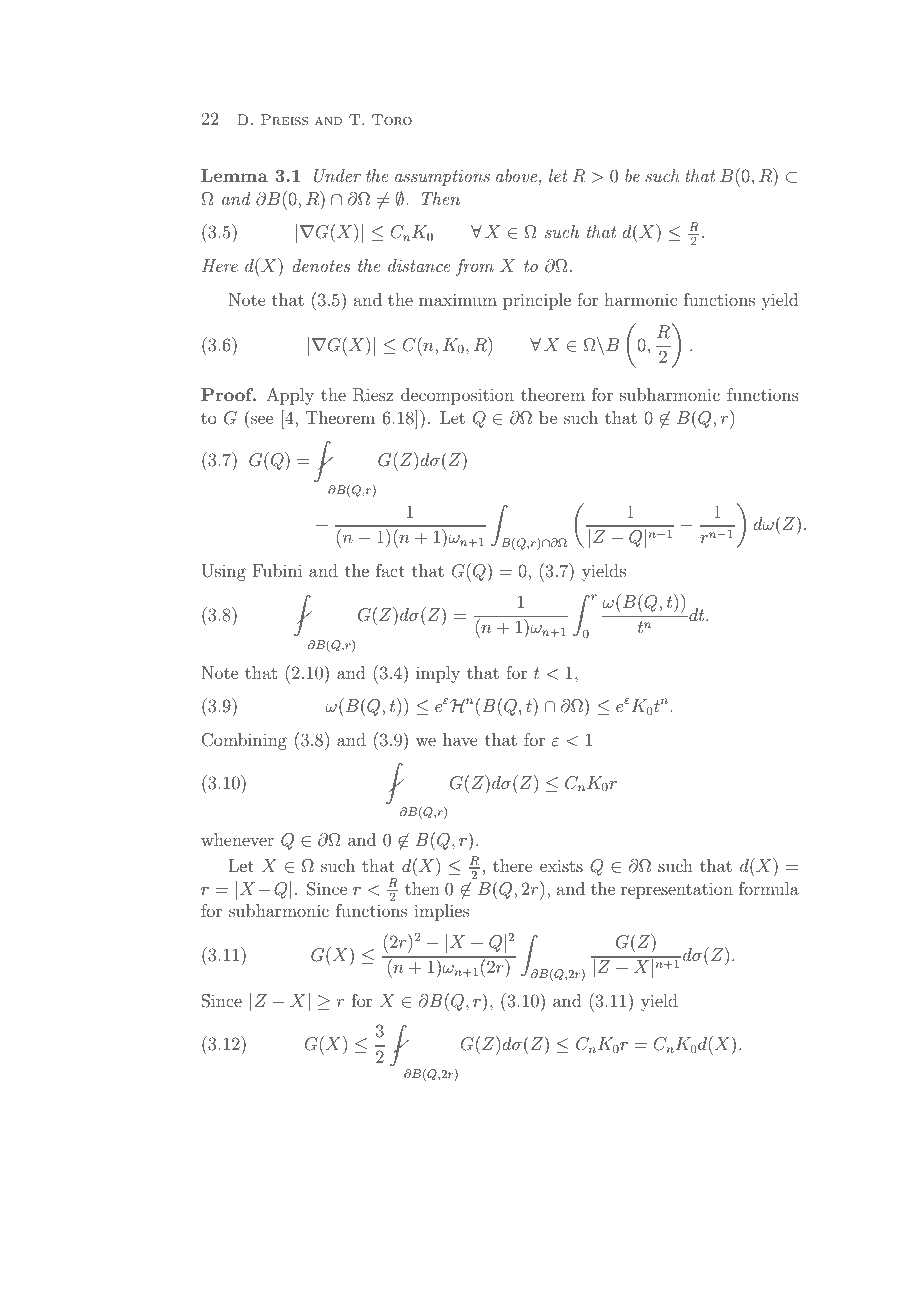  Describe the element at coordinates (457, 396) in the image. I see `decomposition` at that location.
